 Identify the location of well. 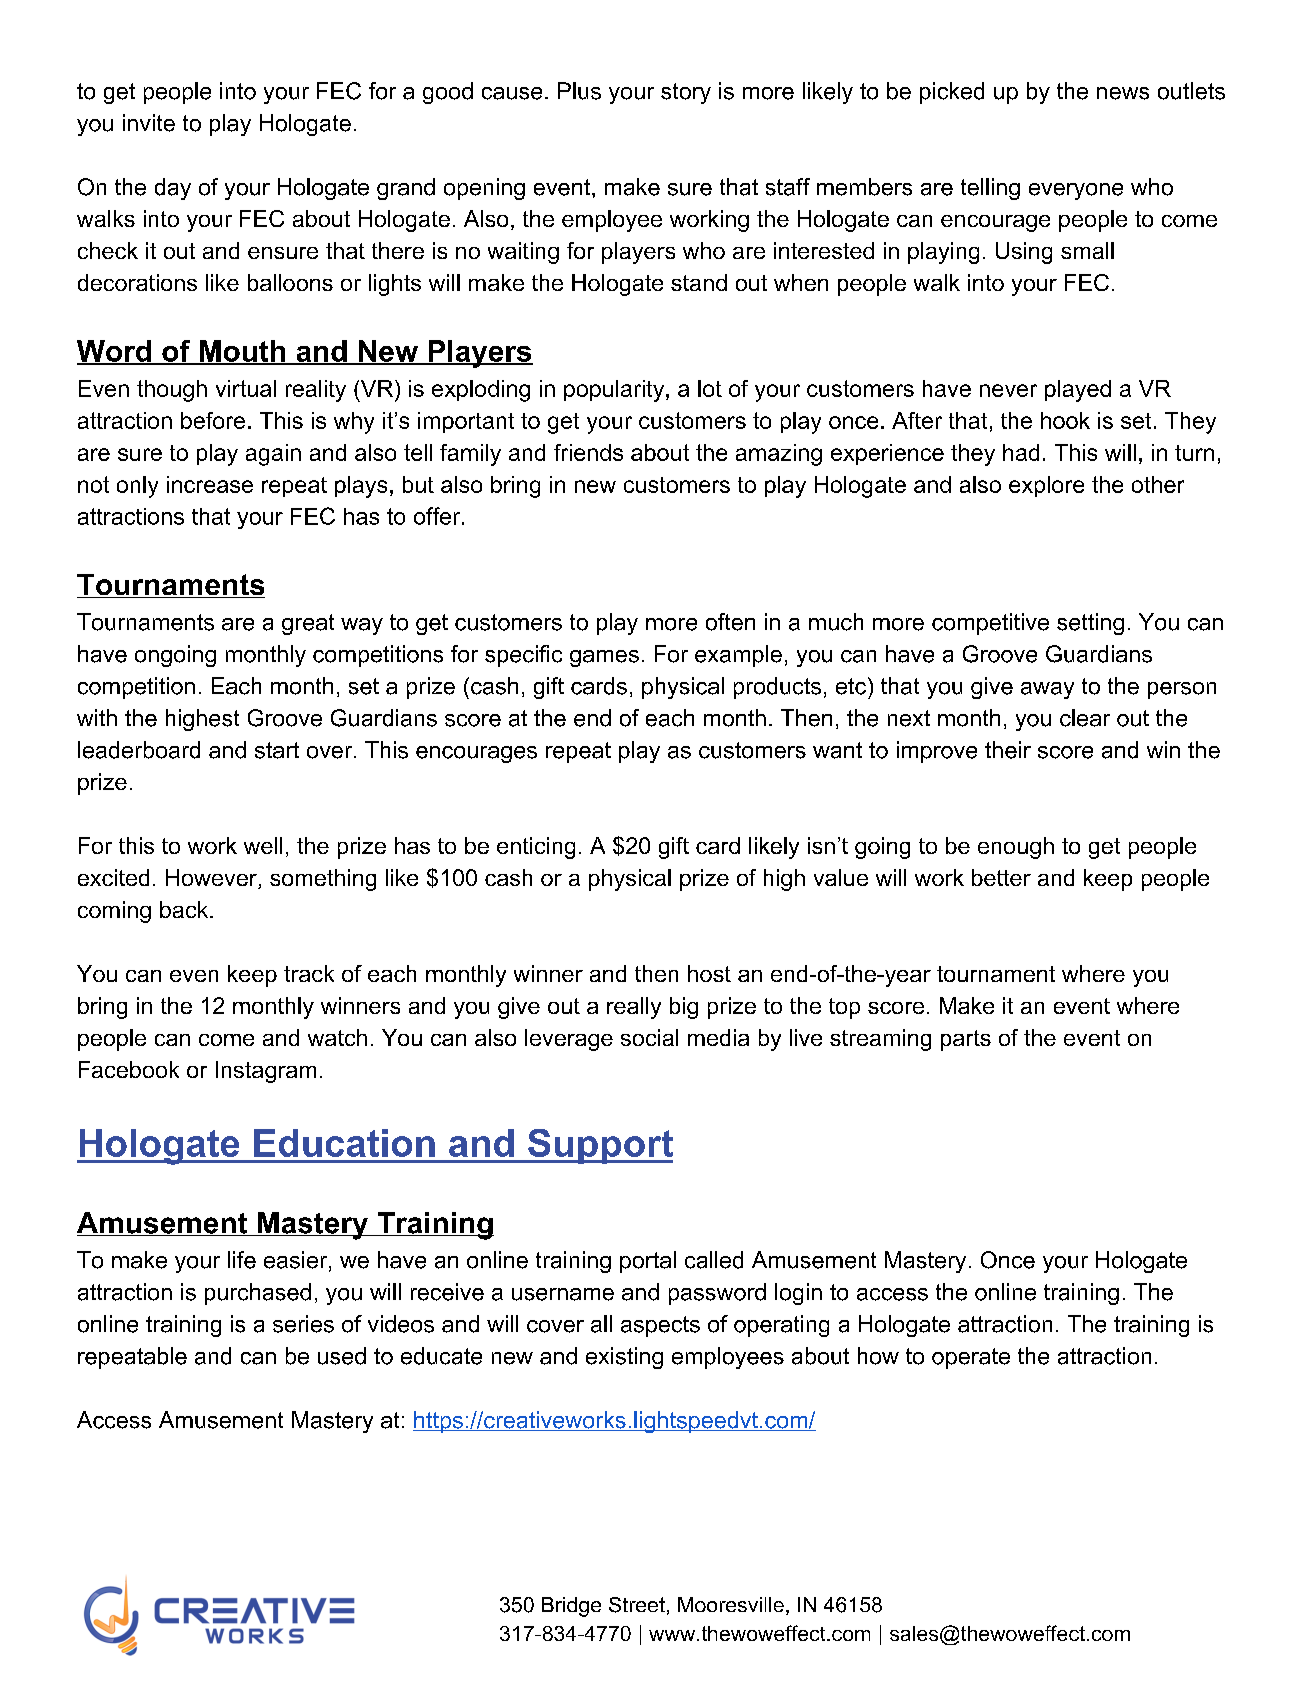
(263, 845).
